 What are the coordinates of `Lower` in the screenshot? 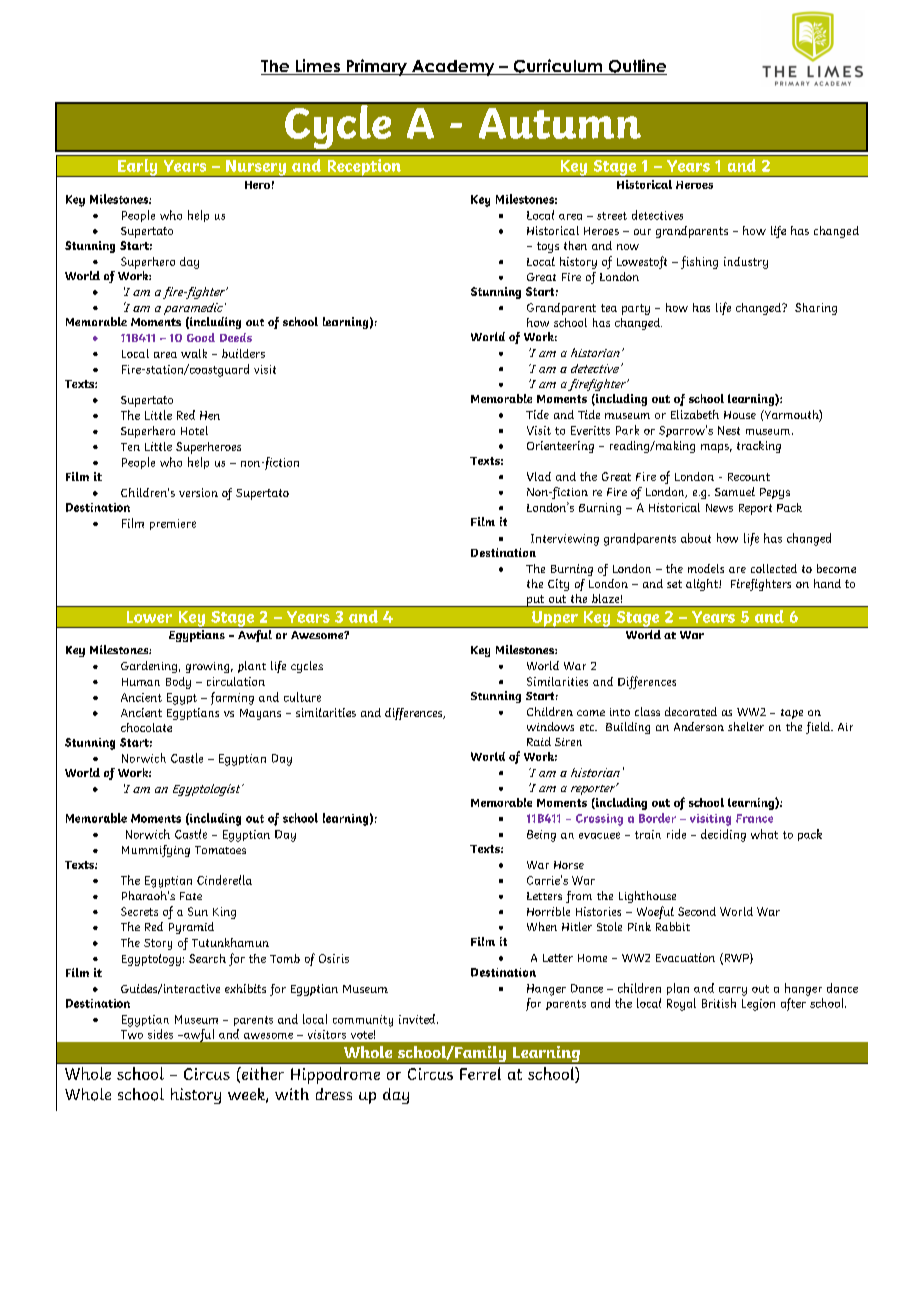 It's located at (149, 617).
